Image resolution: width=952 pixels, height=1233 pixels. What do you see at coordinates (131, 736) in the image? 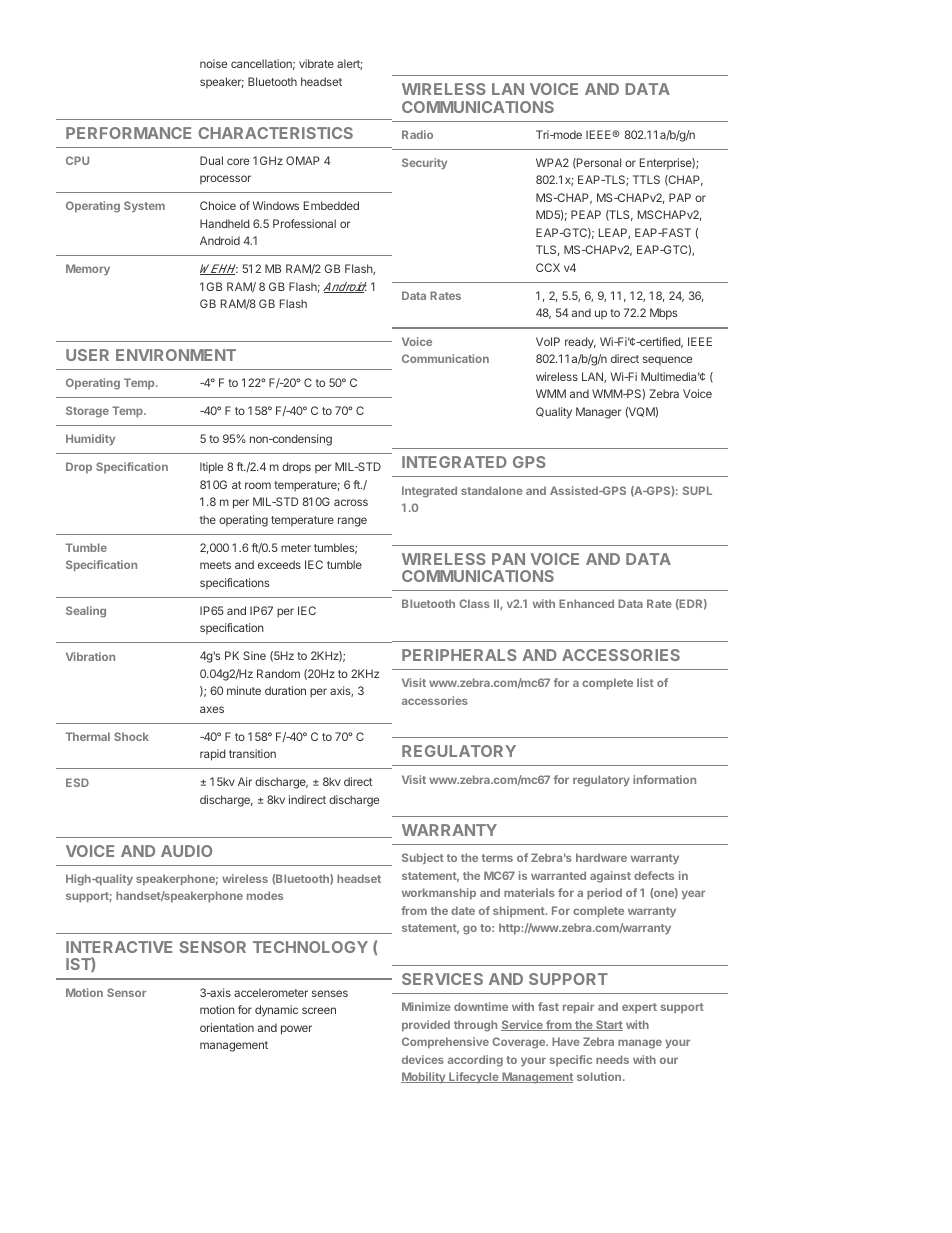
I see `Shock` at bounding box center [131, 736].
